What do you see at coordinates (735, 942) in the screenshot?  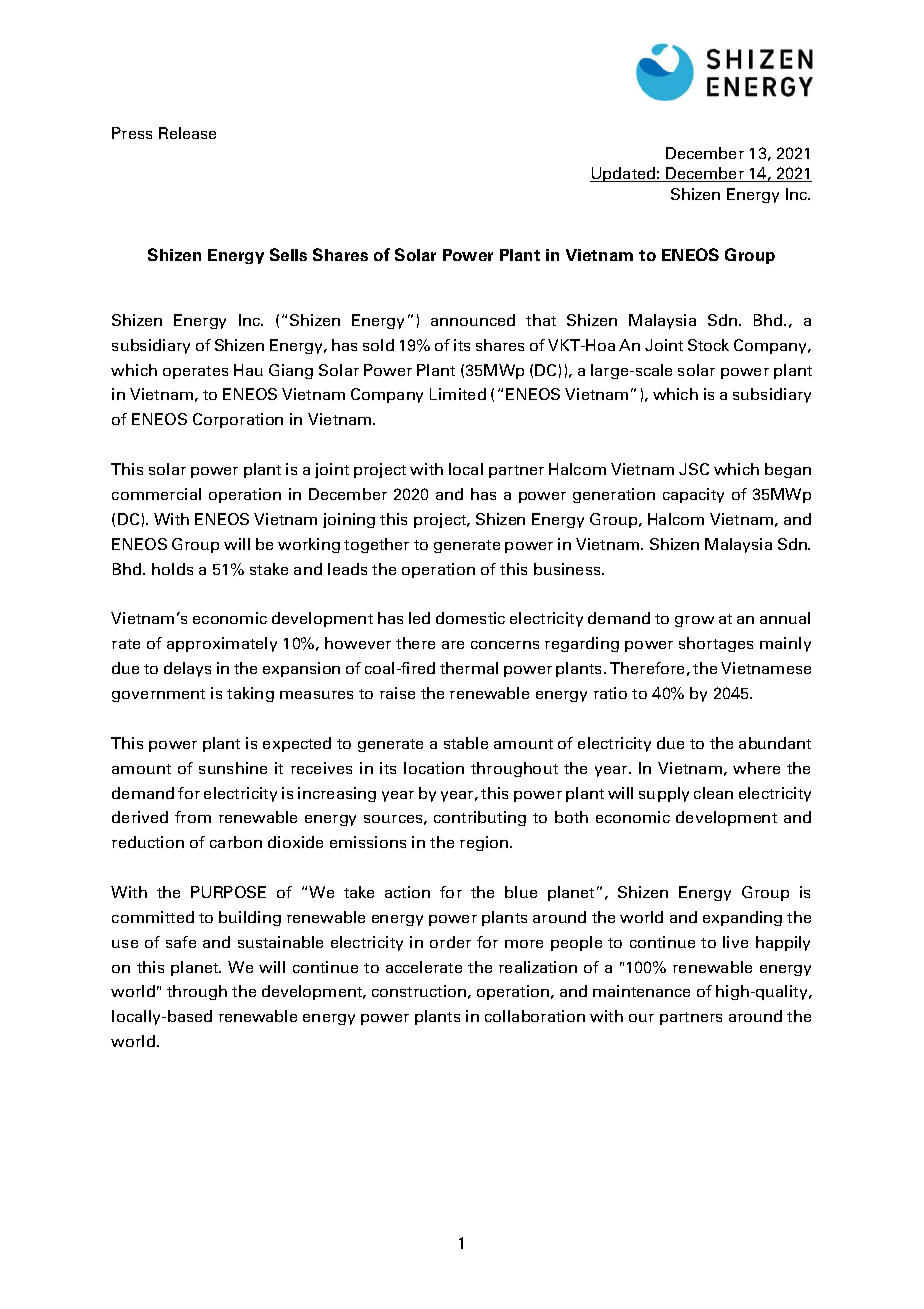 I see `live` at bounding box center [735, 942].
